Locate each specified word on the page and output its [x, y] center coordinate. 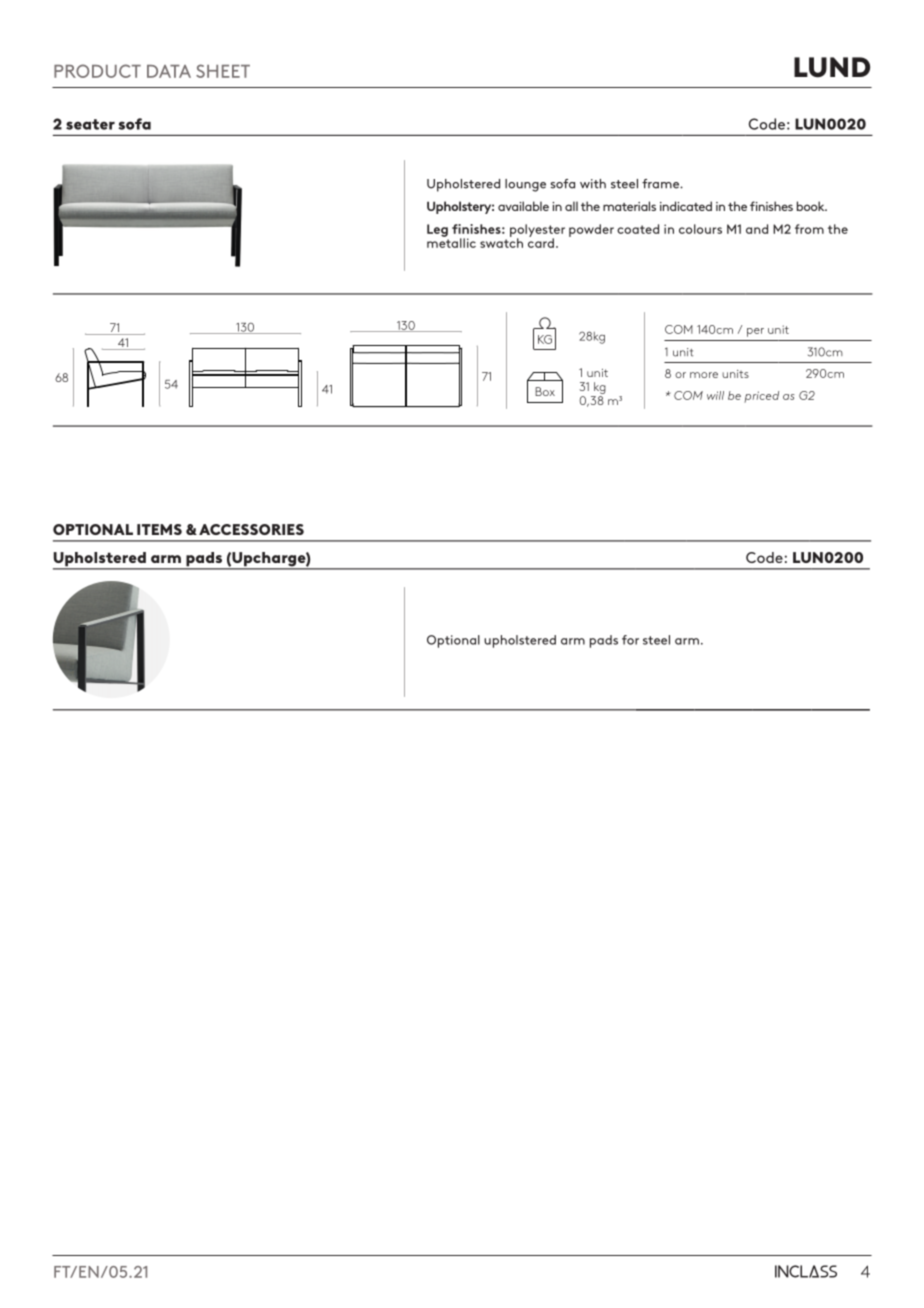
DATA [169, 71]
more [704, 375]
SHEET [223, 71]
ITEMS [159, 529]
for [630, 640]
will [715, 395]
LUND [832, 67]
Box [545, 391]
